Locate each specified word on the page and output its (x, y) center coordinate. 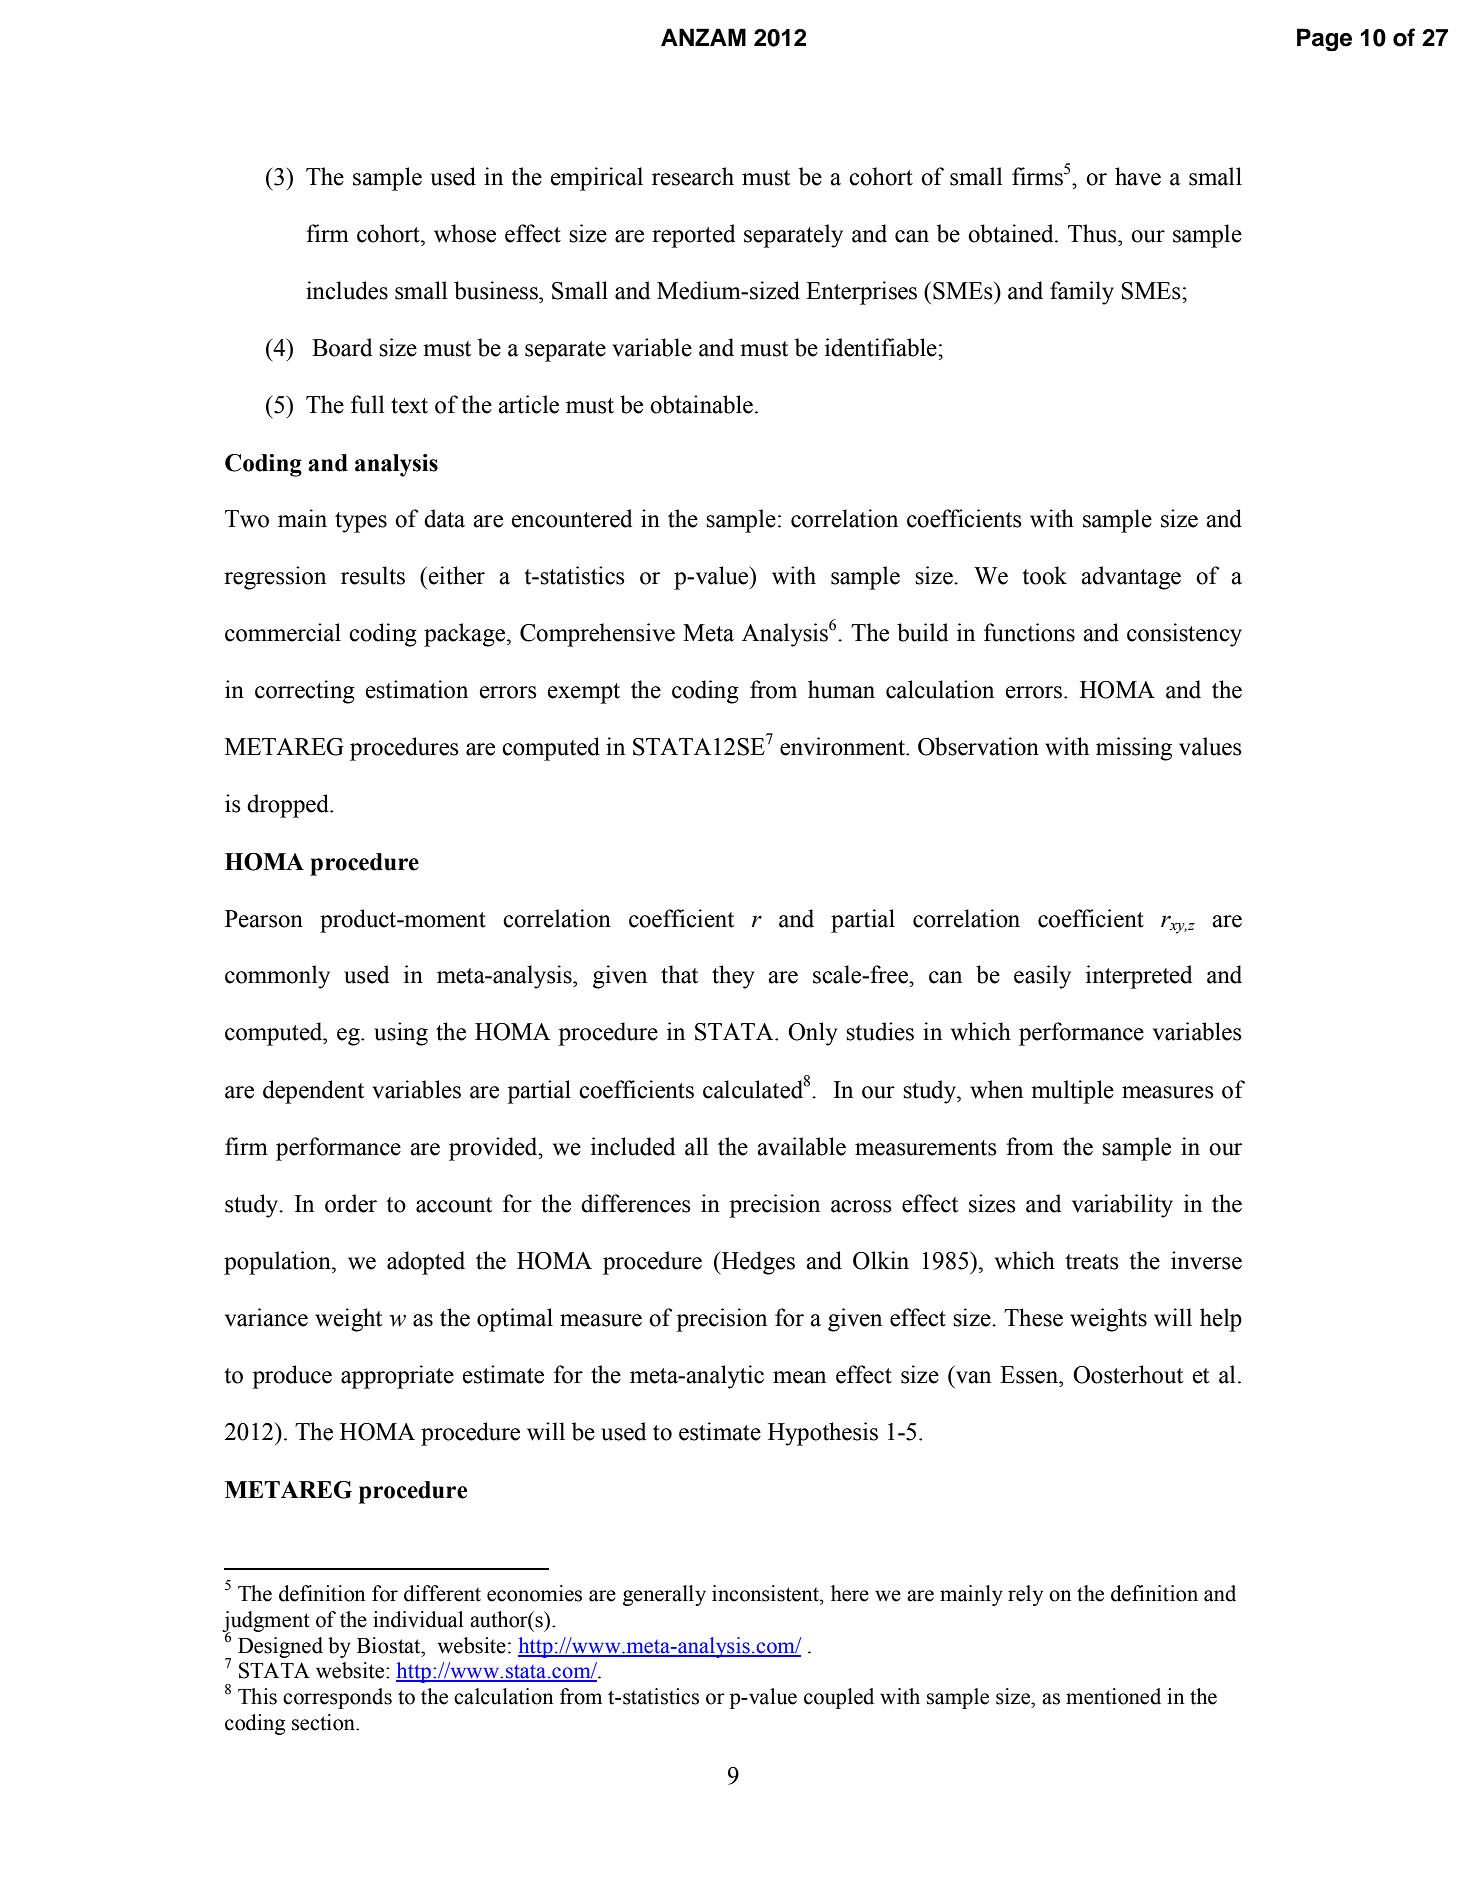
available (801, 1146)
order (351, 1203)
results (373, 575)
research (693, 176)
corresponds (337, 1698)
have (1138, 176)
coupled (839, 1698)
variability (1122, 1206)
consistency (1184, 635)
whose (465, 233)
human (841, 689)
